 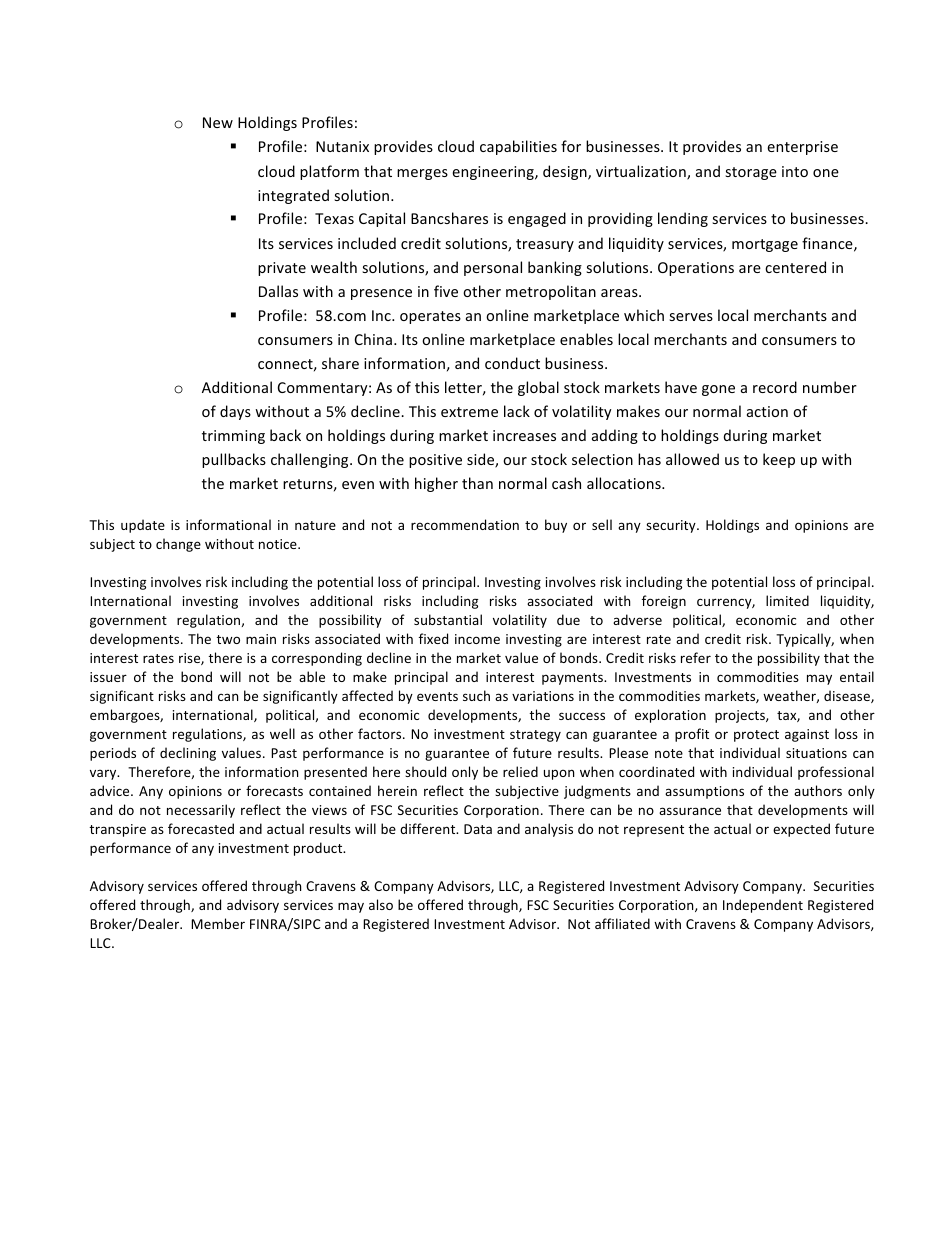 What do you see at coordinates (278, 291) in the page?
I see `Dallas` at bounding box center [278, 291].
